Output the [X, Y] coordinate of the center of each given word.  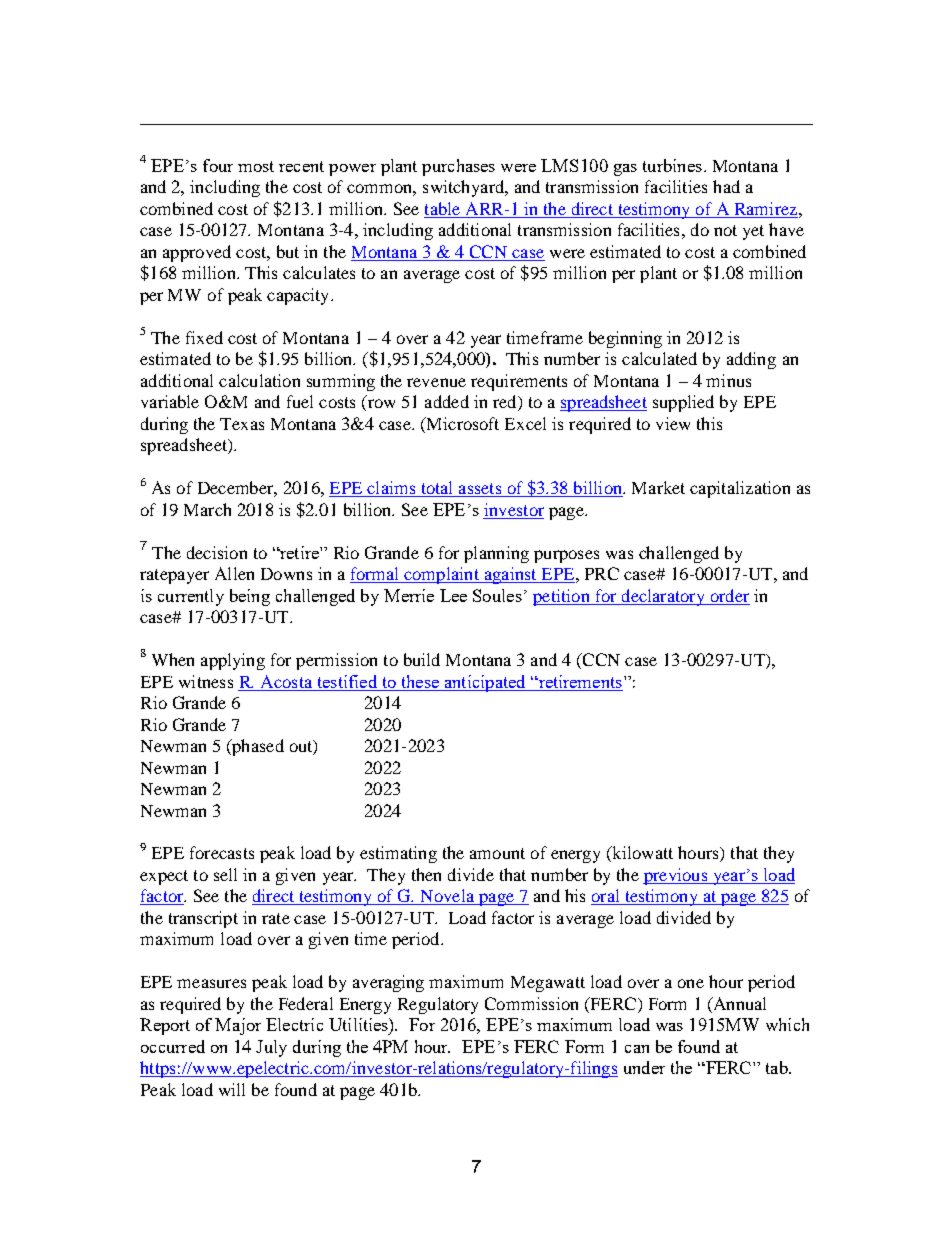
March [207, 509]
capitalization [740, 489]
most [256, 166]
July [271, 1048]
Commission [531, 1003]
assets [480, 490]
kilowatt [641, 854]
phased [257, 747]
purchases [458, 167]
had [726, 186]
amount [497, 853]
